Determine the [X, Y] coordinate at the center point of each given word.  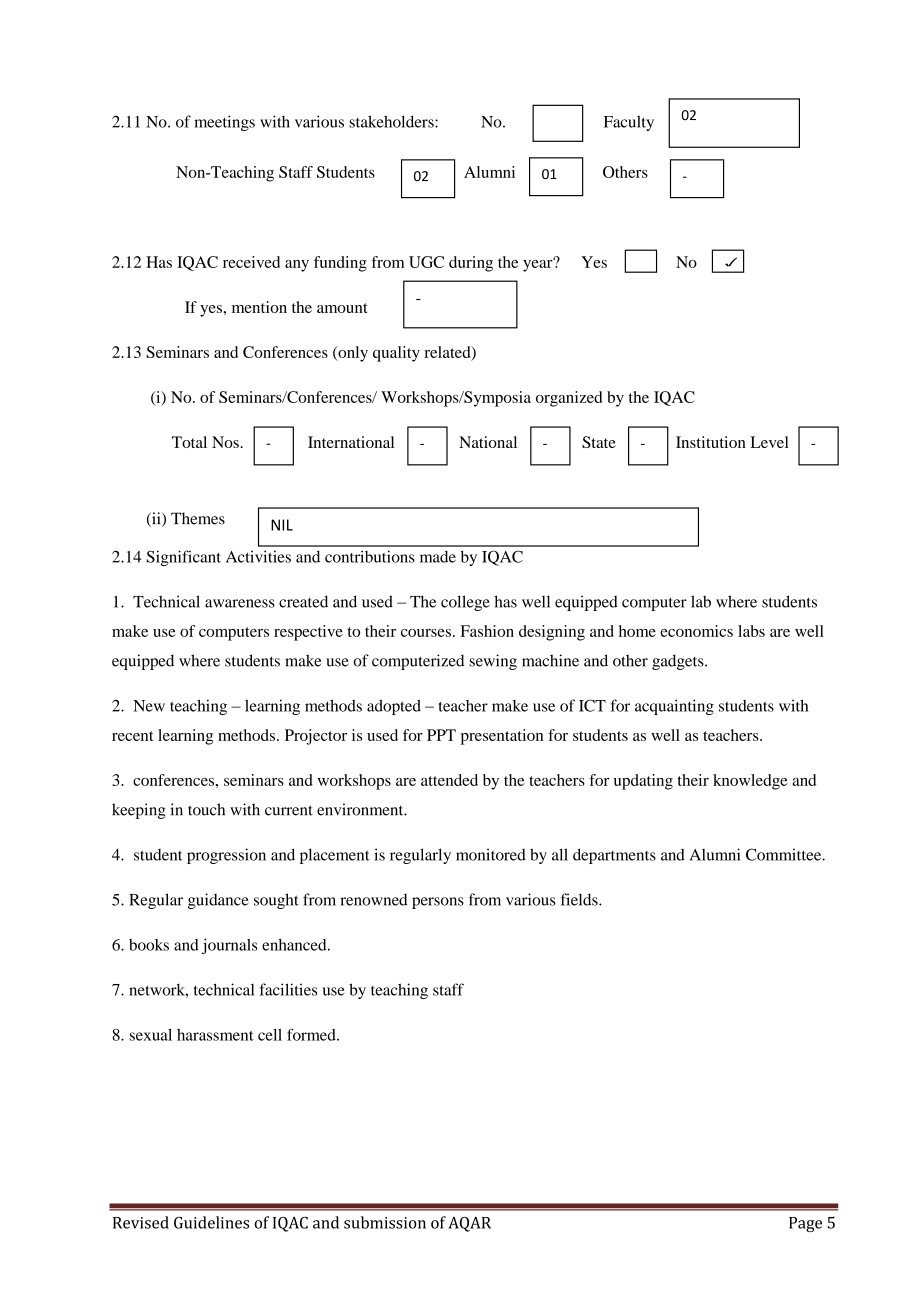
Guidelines [211, 1222]
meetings [224, 123]
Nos [226, 442]
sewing [493, 662]
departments [614, 856]
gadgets [679, 662]
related [448, 353]
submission [385, 1222]
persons [438, 903]
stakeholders [392, 121]
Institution [711, 442]
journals [229, 946]
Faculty [629, 123]
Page [805, 1224]
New [149, 706]
